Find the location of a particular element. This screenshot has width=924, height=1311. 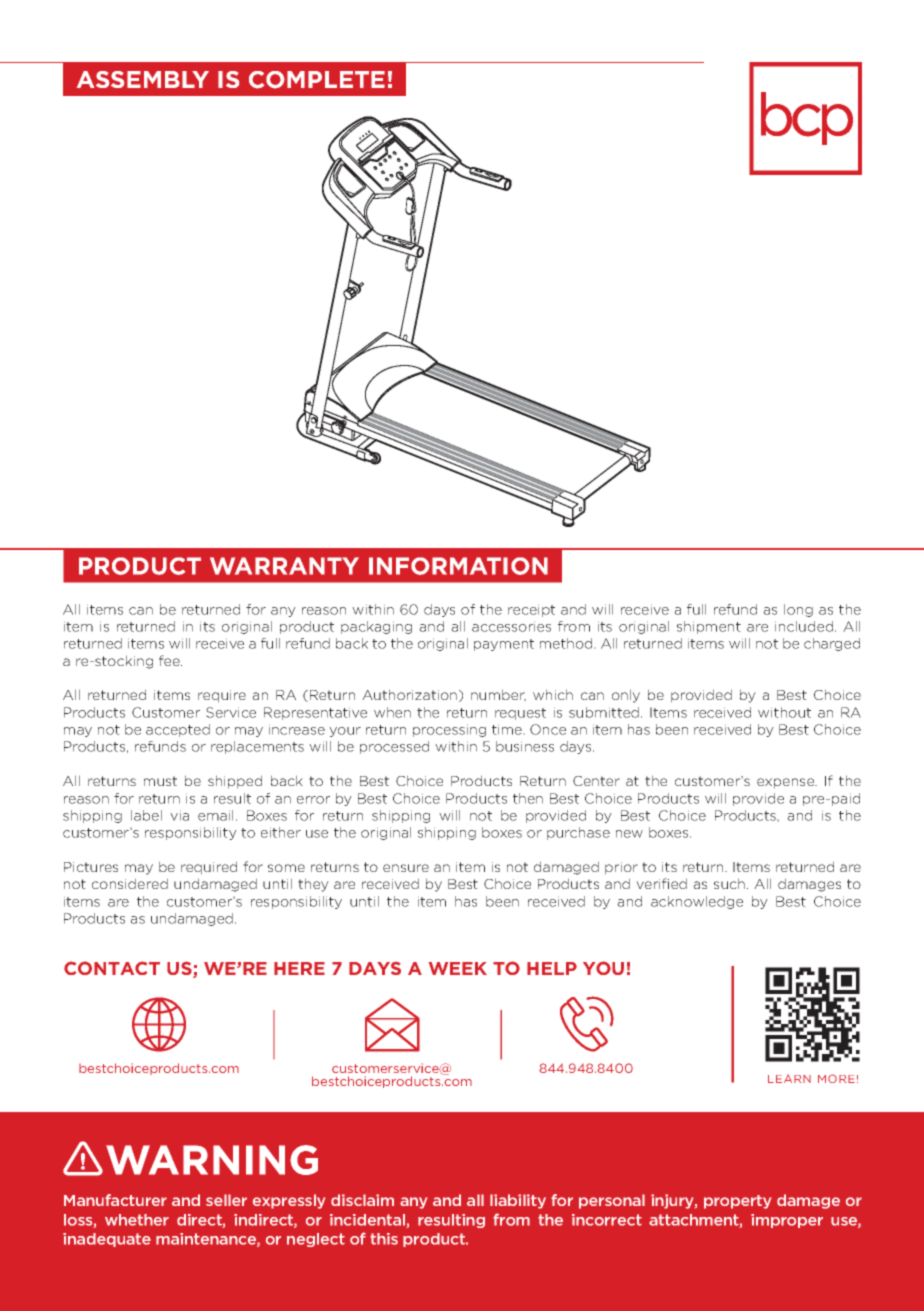

INFORMATION is located at coordinates (458, 566).
